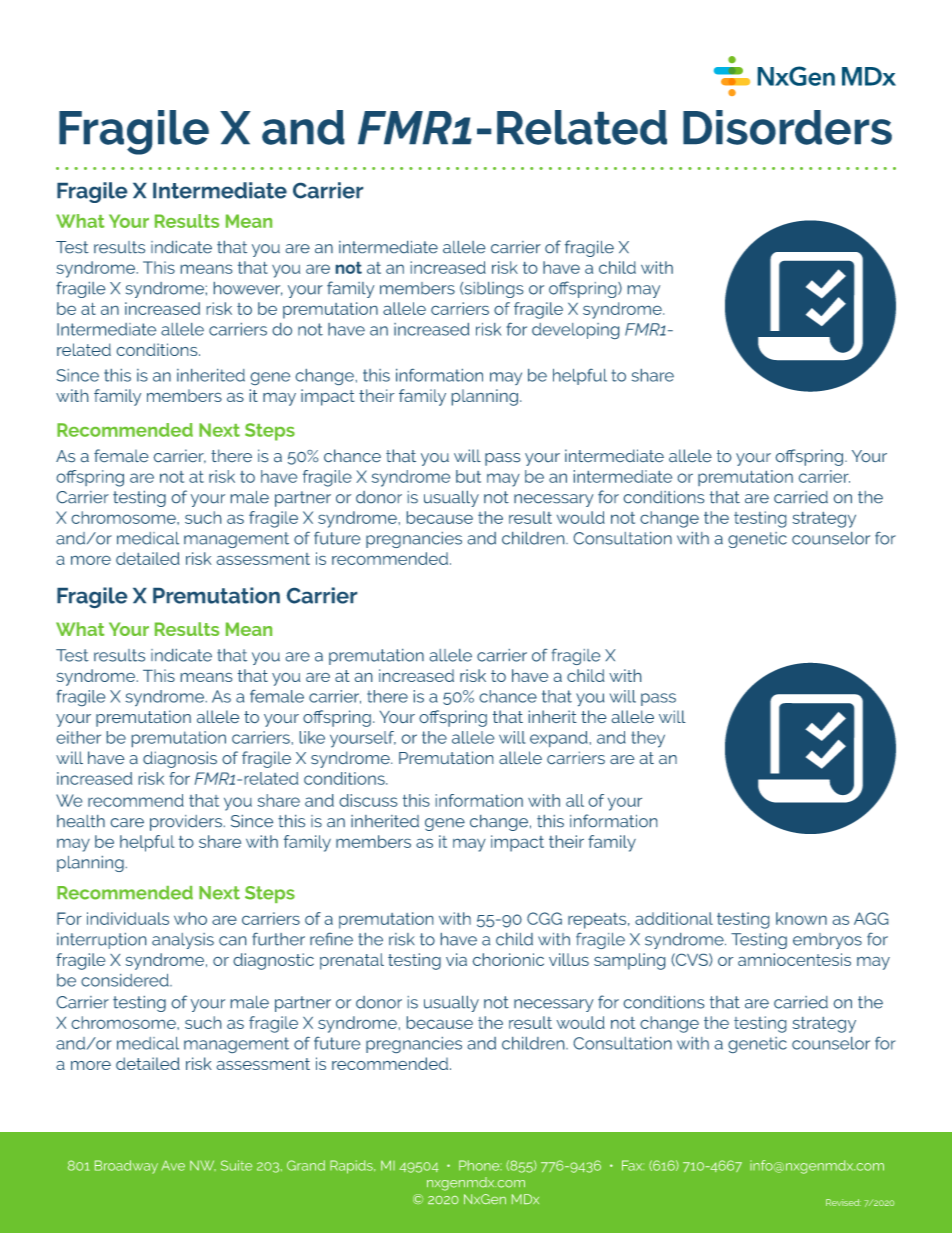  Describe the element at coordinates (648, 739) in the page. I see `they` at that location.
